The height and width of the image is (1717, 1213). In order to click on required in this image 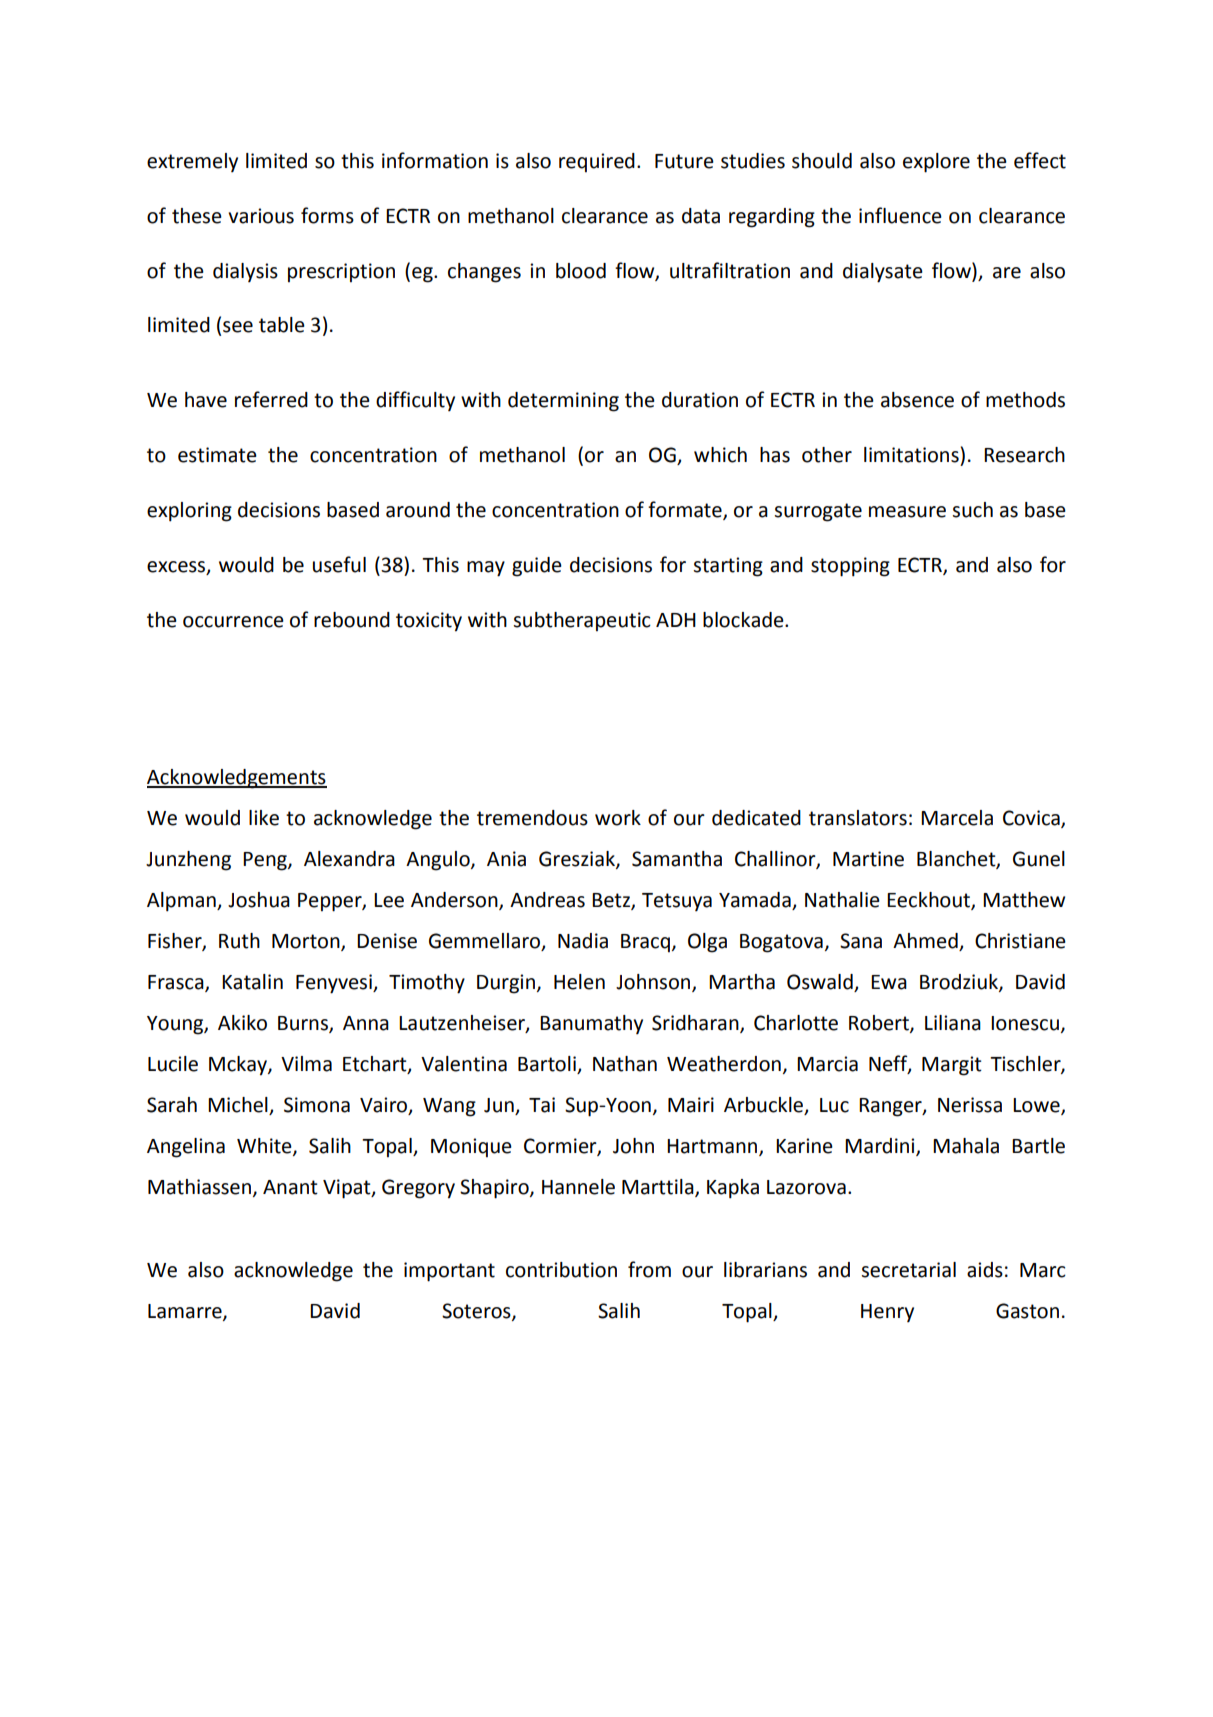, I will do `click(597, 162)`.
